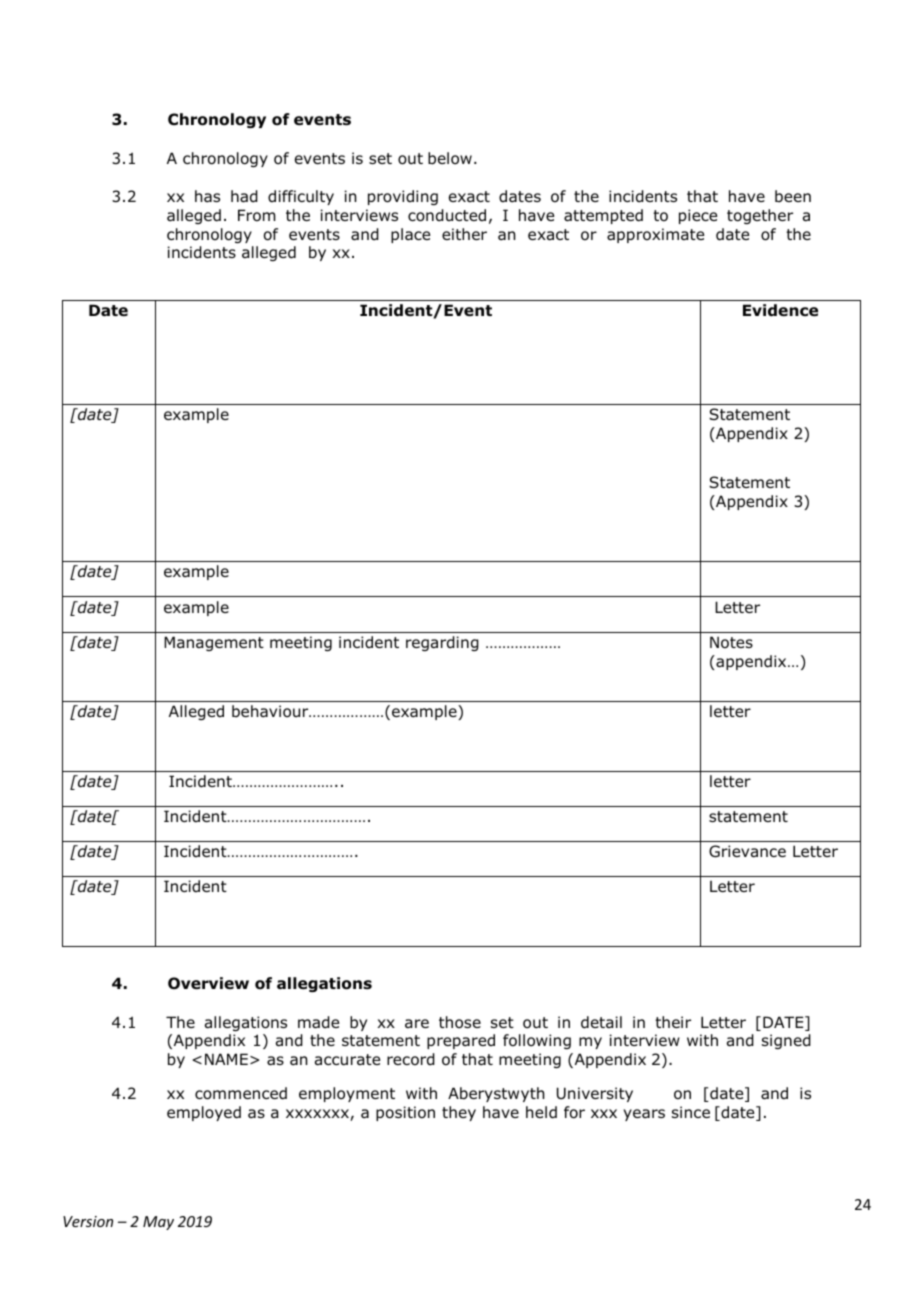 The width and height of the image is (924, 1307). What do you see at coordinates (207, 196) in the image?
I see `has` at bounding box center [207, 196].
